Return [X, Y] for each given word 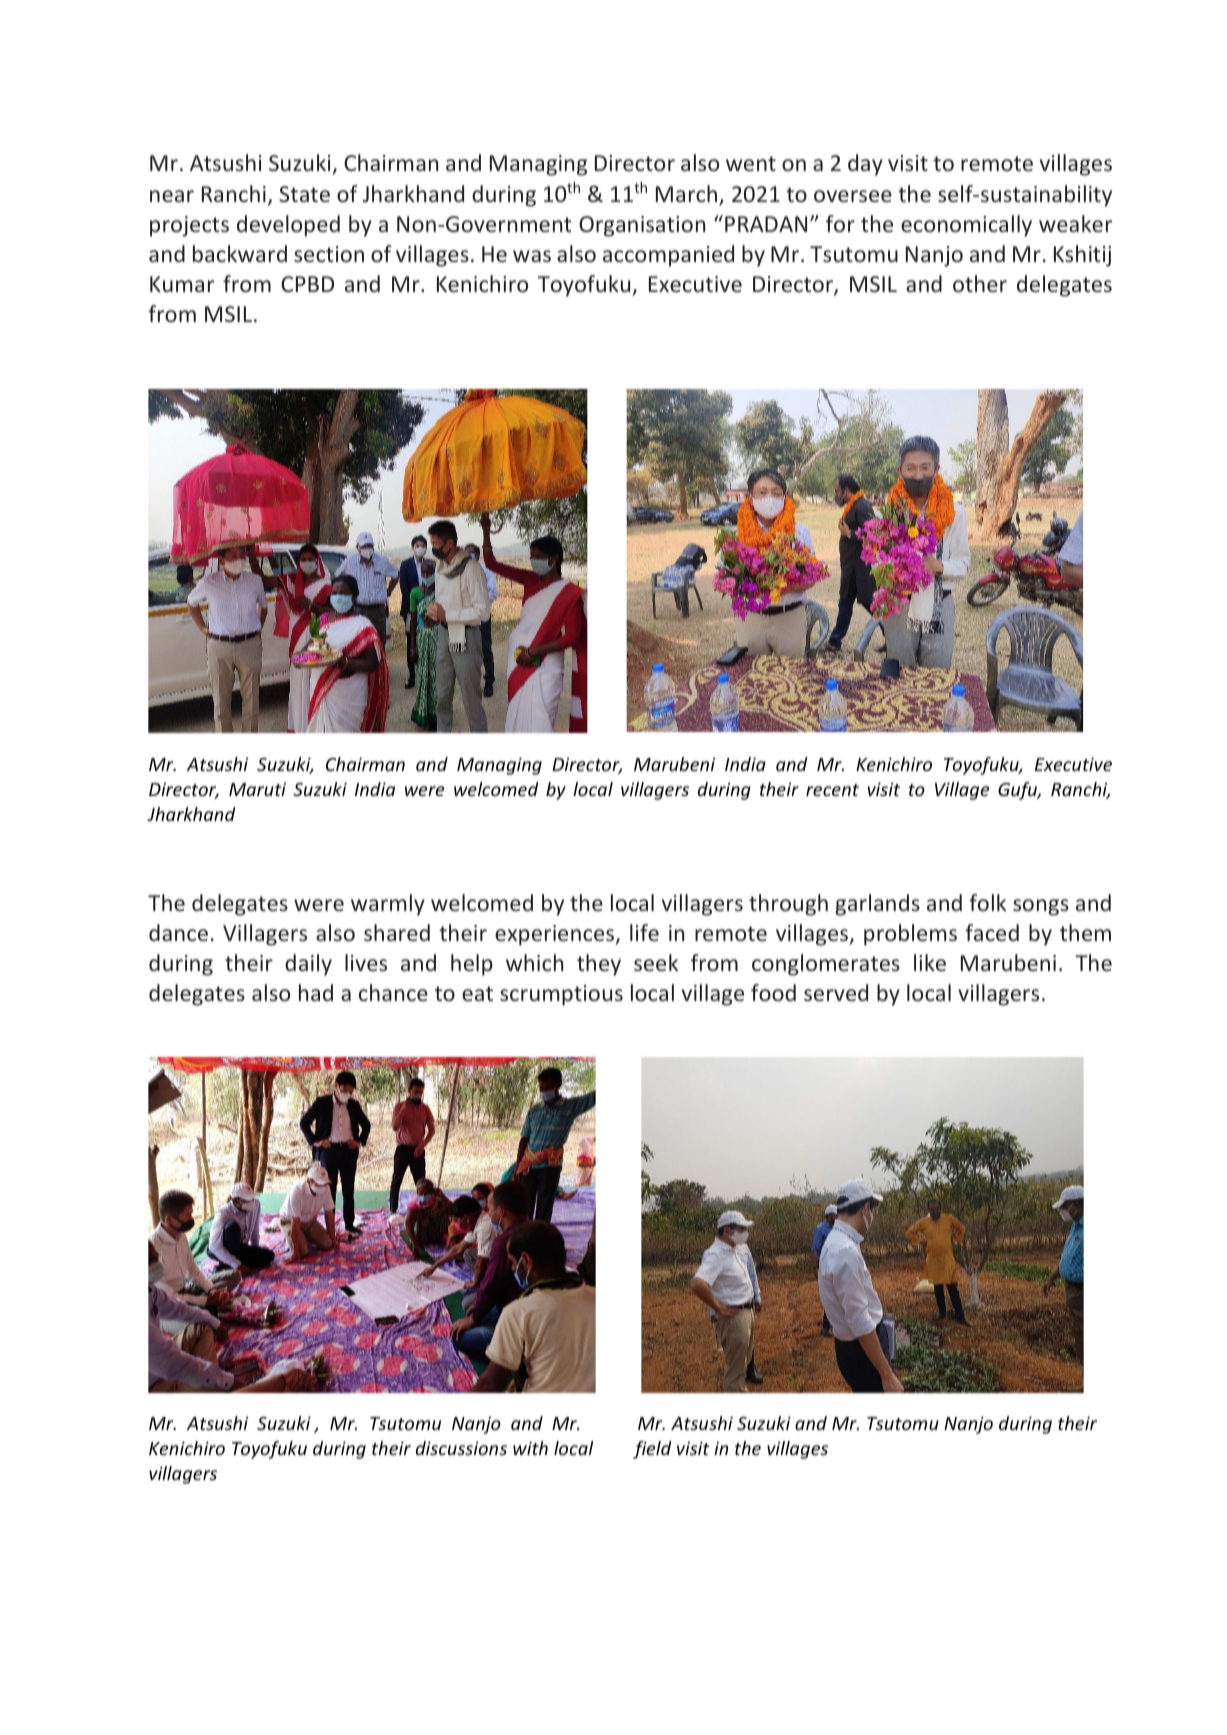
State [304, 194]
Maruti [257, 789]
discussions [461, 1448]
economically [966, 226]
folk [987, 902]
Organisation [642, 226]
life [644, 932]
